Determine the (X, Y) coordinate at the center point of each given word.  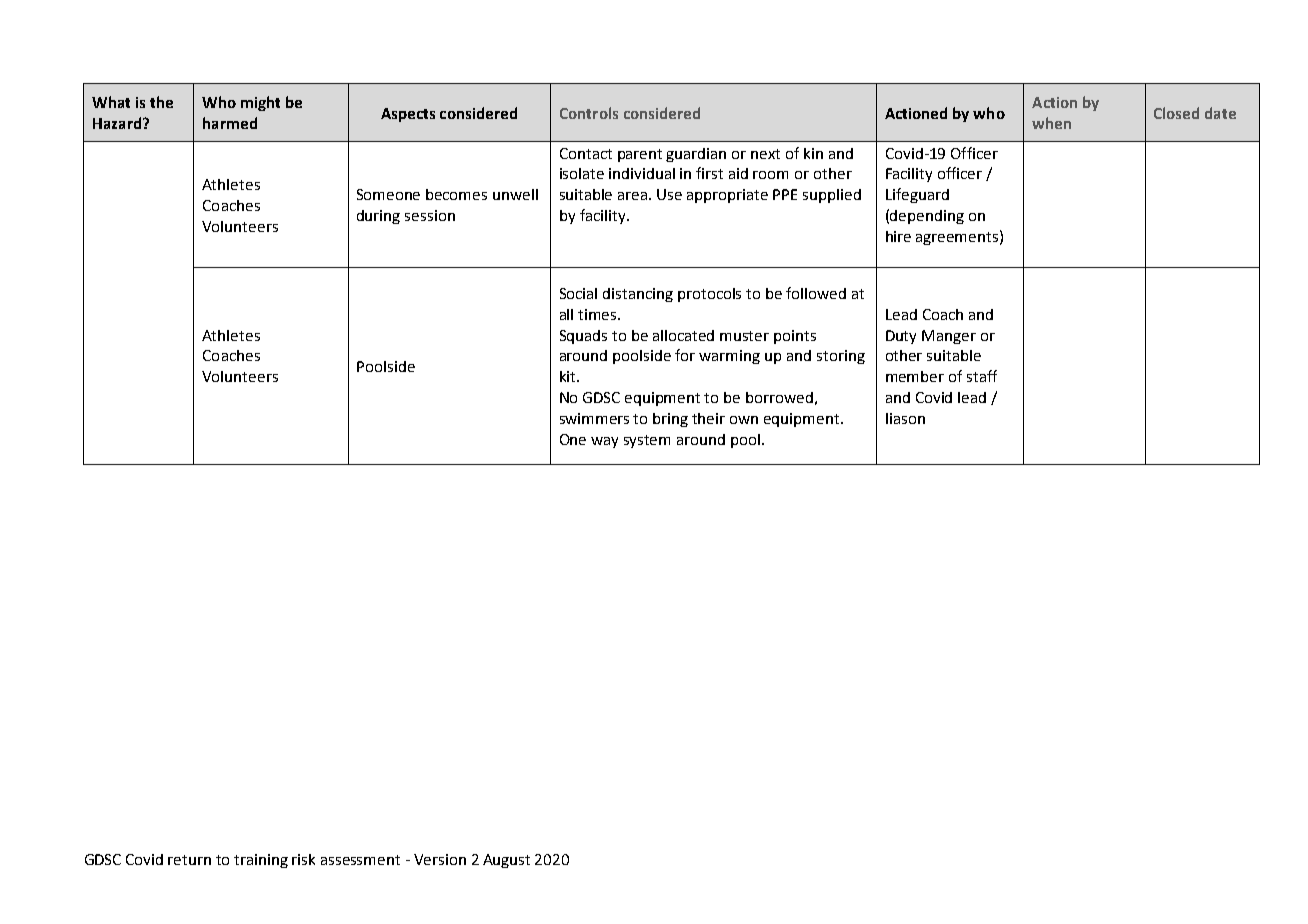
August (506, 861)
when (1051, 123)
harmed (230, 123)
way (604, 442)
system (647, 441)
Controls (589, 113)
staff (982, 376)
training (261, 861)
